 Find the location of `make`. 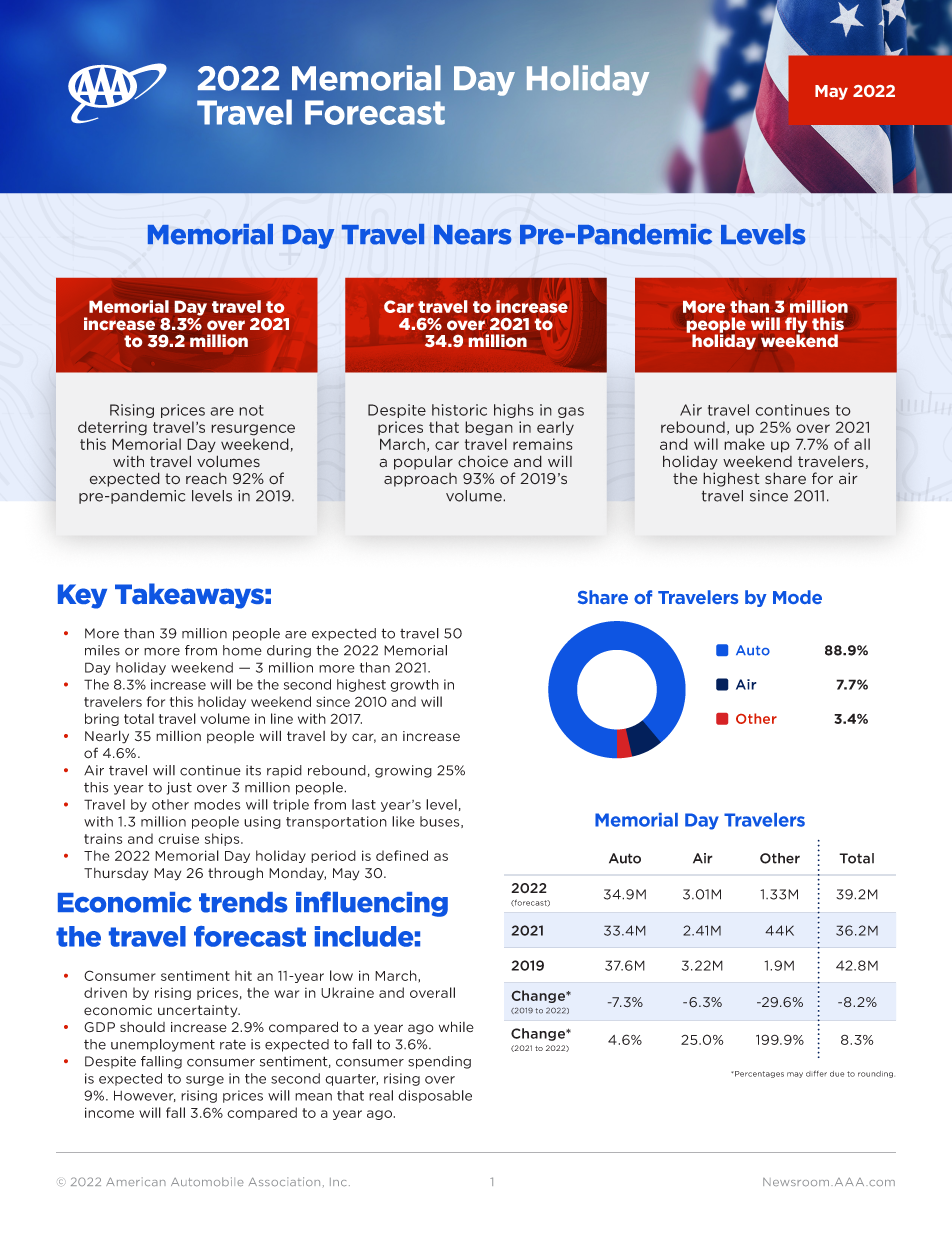

make is located at coordinates (744, 444).
